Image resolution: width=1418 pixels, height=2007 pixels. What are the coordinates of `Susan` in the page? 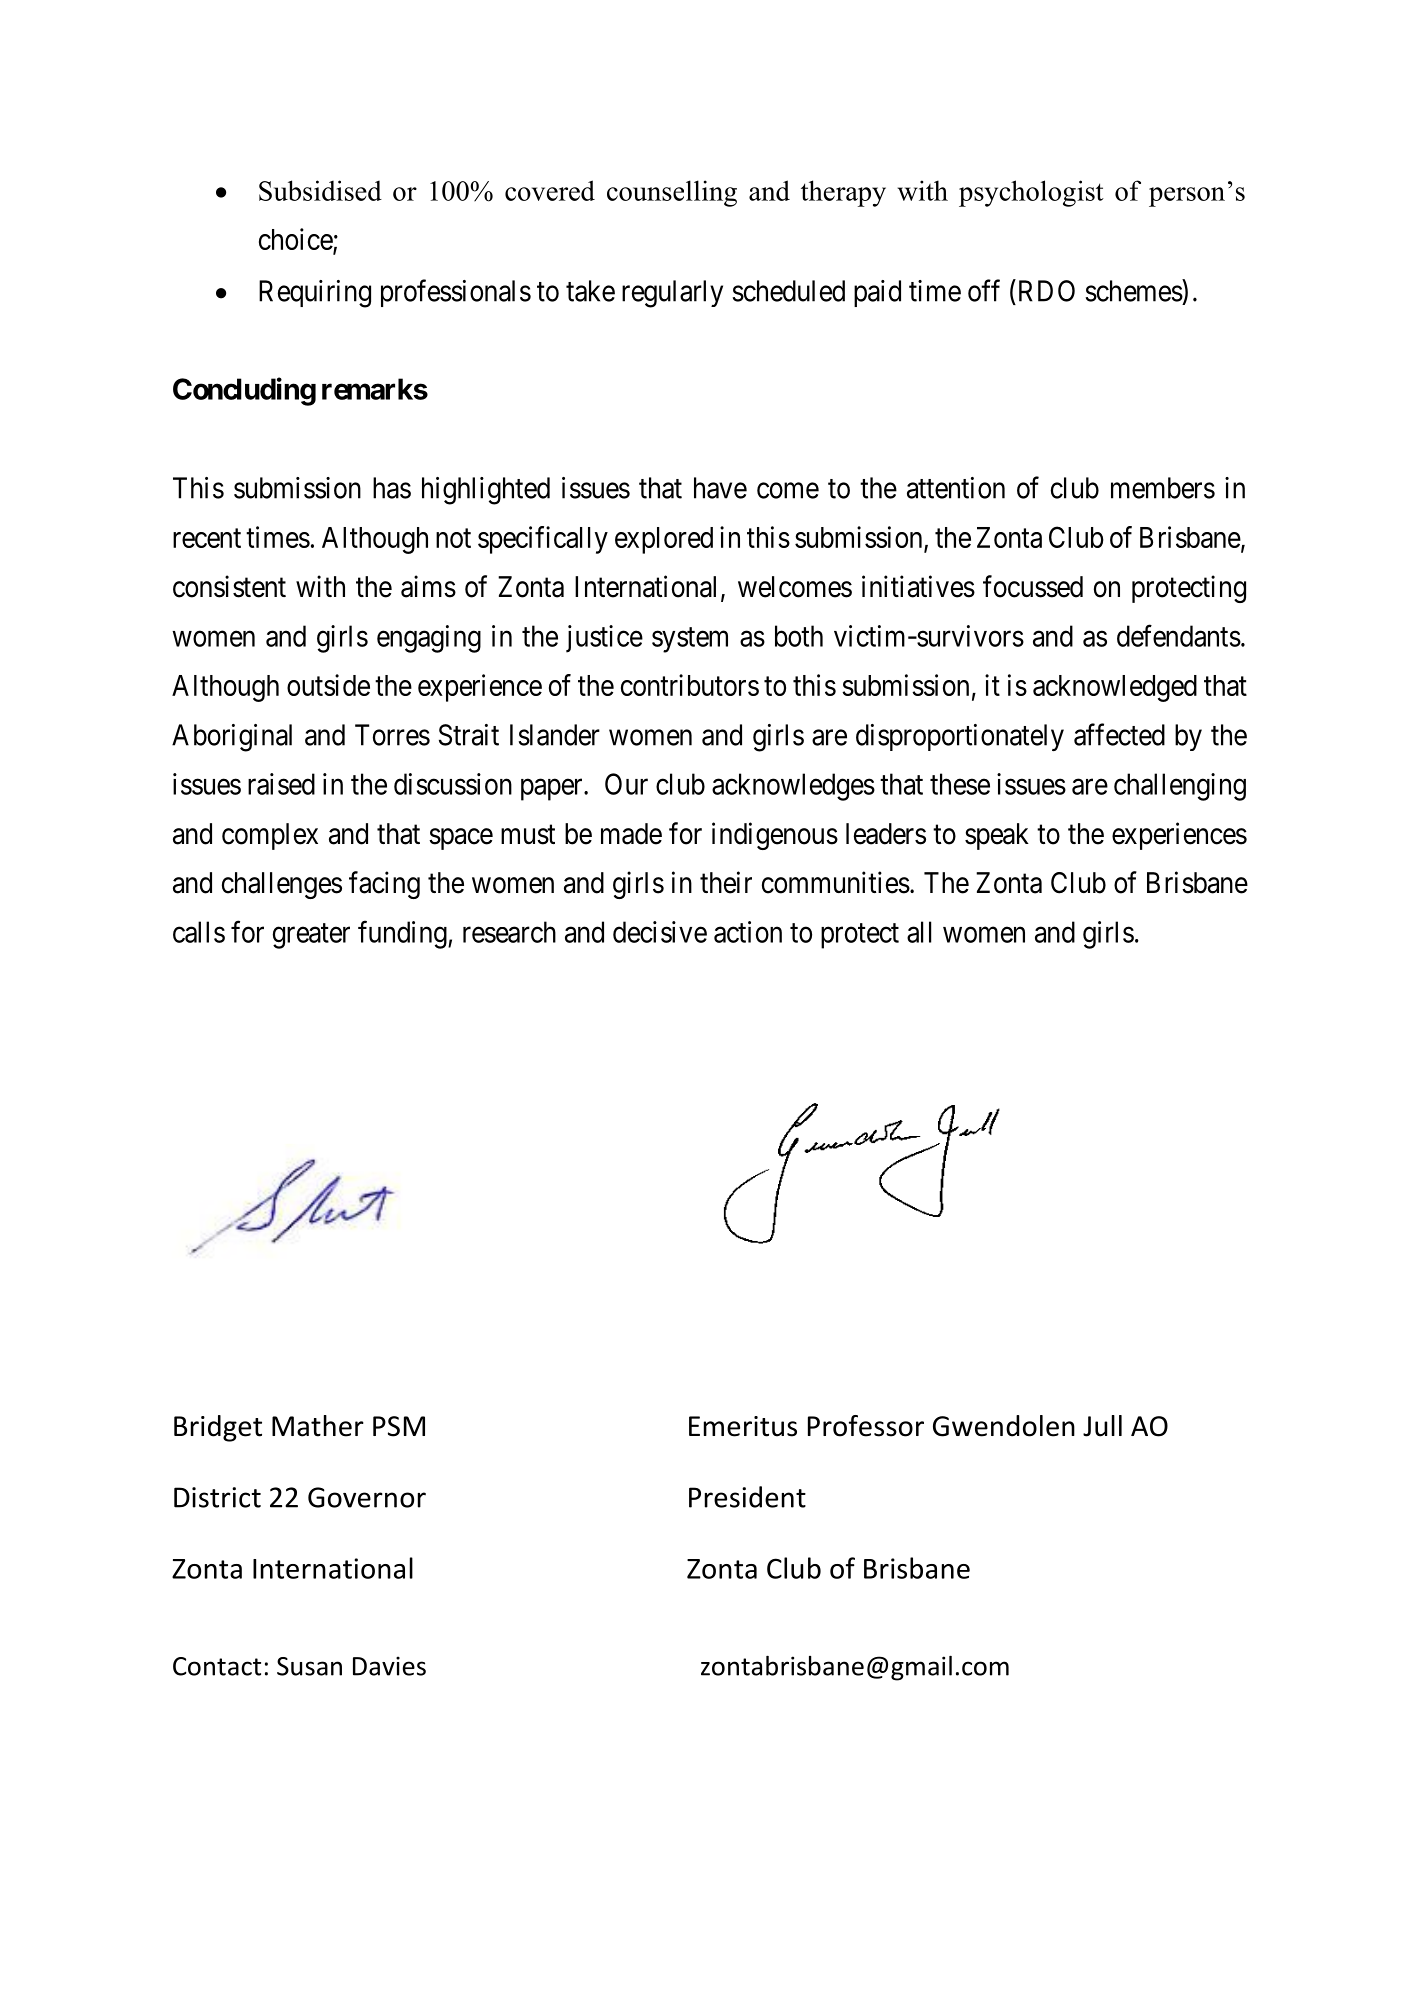 It's located at (309, 1666).
